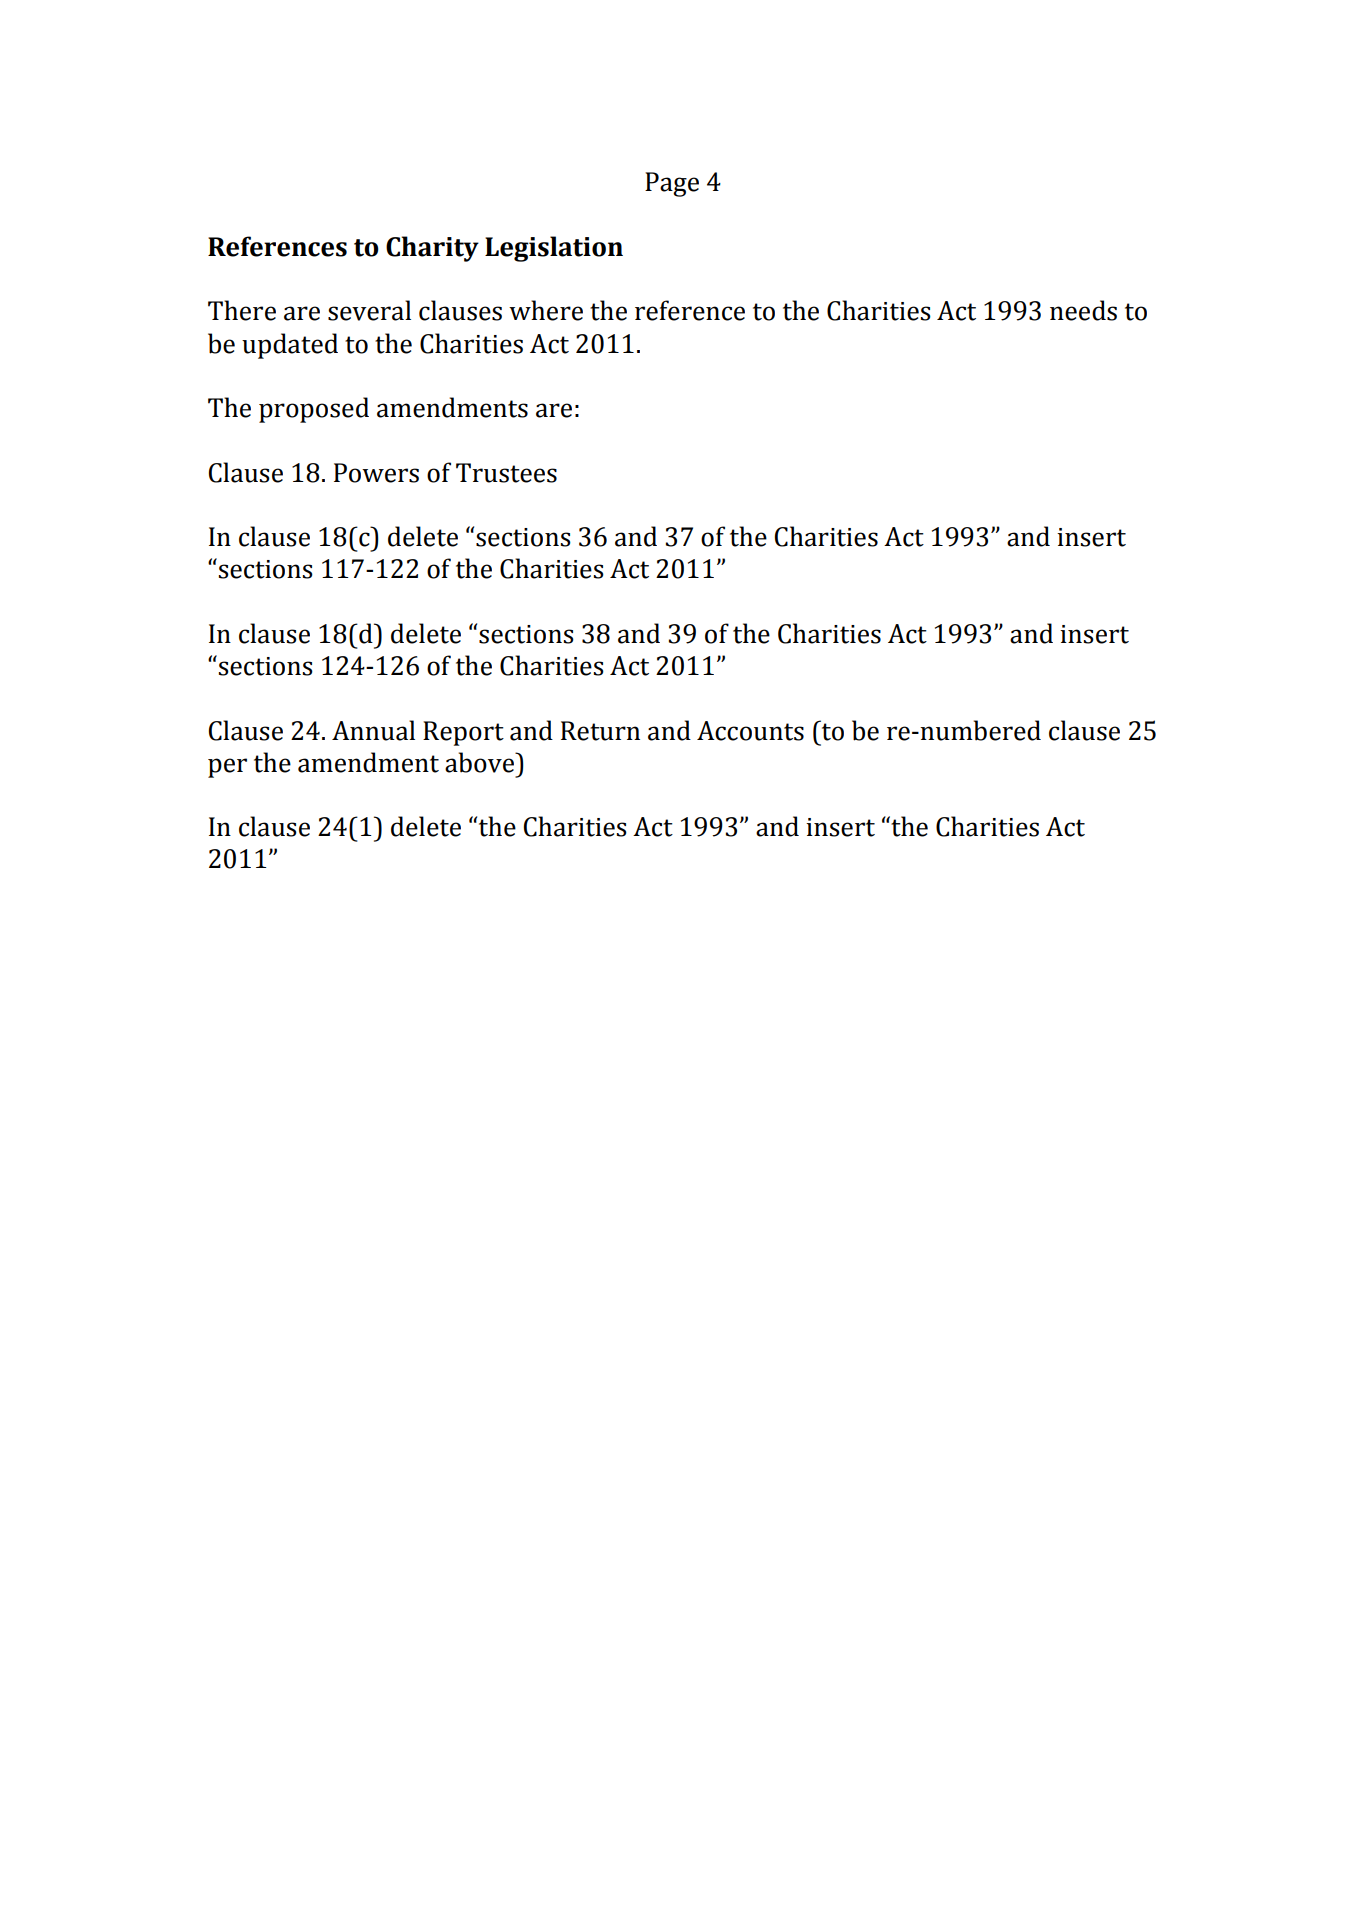  Describe the element at coordinates (373, 730) in the document. I see `Annual` at that location.
